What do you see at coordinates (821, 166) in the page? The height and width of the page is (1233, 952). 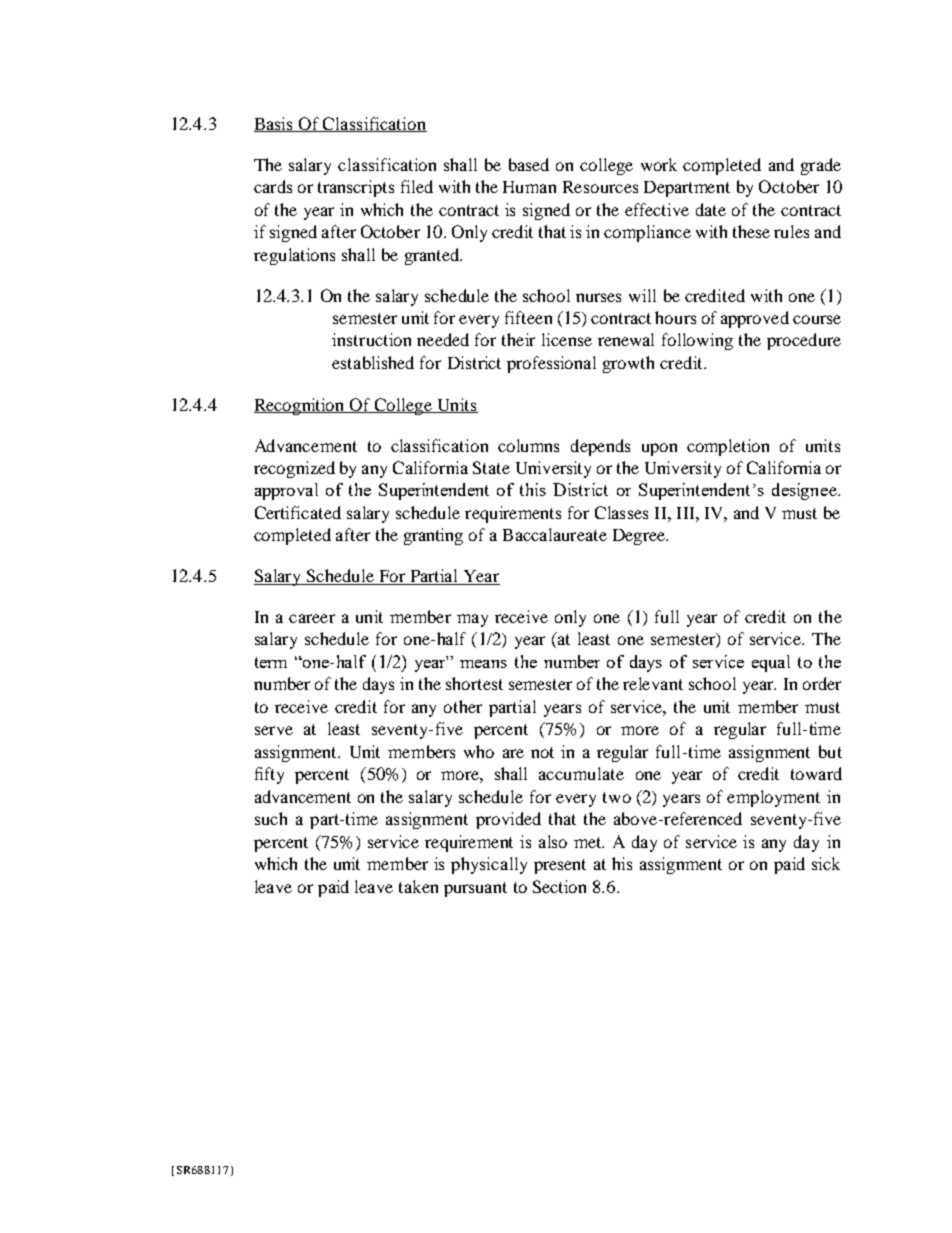 I see `grade` at bounding box center [821, 166].
